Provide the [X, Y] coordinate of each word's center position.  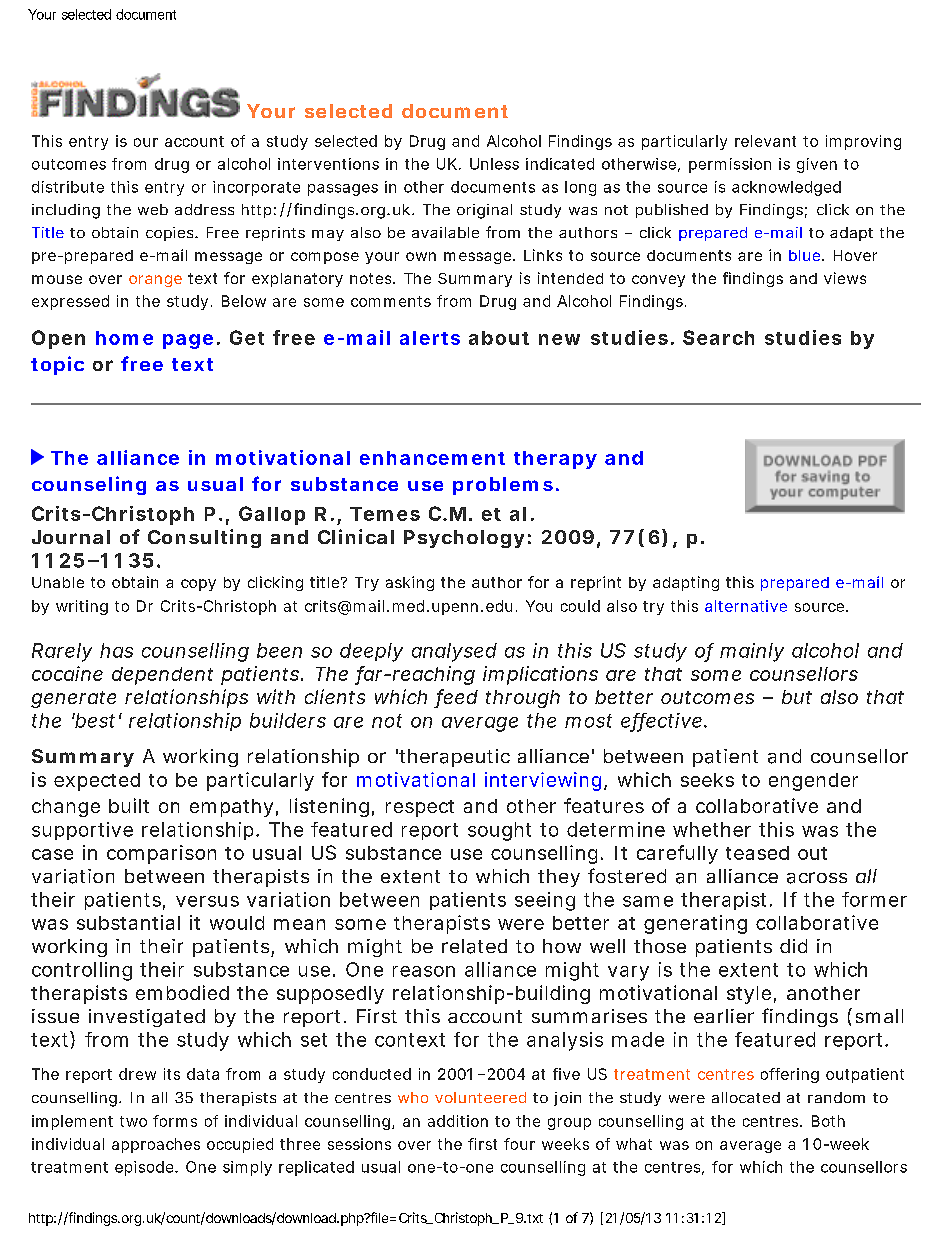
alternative [746, 606]
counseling [89, 485]
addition [458, 1121]
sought [499, 831]
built [129, 805]
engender [813, 782]
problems [503, 486]
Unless [494, 164]
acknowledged [786, 188]
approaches [156, 1145]
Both [828, 1121]
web [153, 209]
